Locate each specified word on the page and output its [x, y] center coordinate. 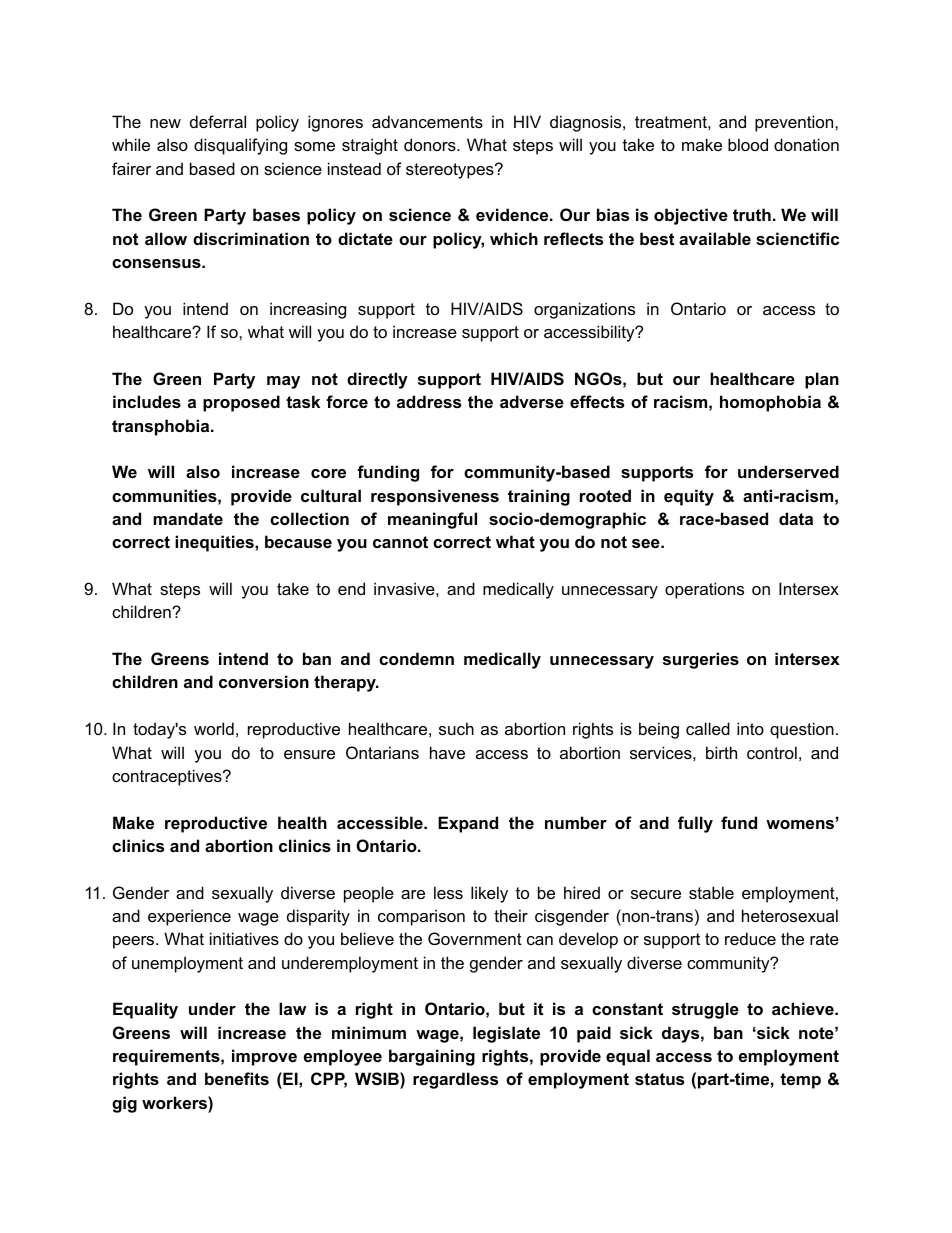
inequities [215, 543]
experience [189, 917]
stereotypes [451, 171]
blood [748, 144]
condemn [416, 658]
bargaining [432, 1057]
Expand [468, 824]
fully [695, 824]
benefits [237, 1078]
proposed [241, 403]
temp [800, 1081]
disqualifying [240, 146]
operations [704, 590]
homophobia [770, 403]
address [429, 401]
